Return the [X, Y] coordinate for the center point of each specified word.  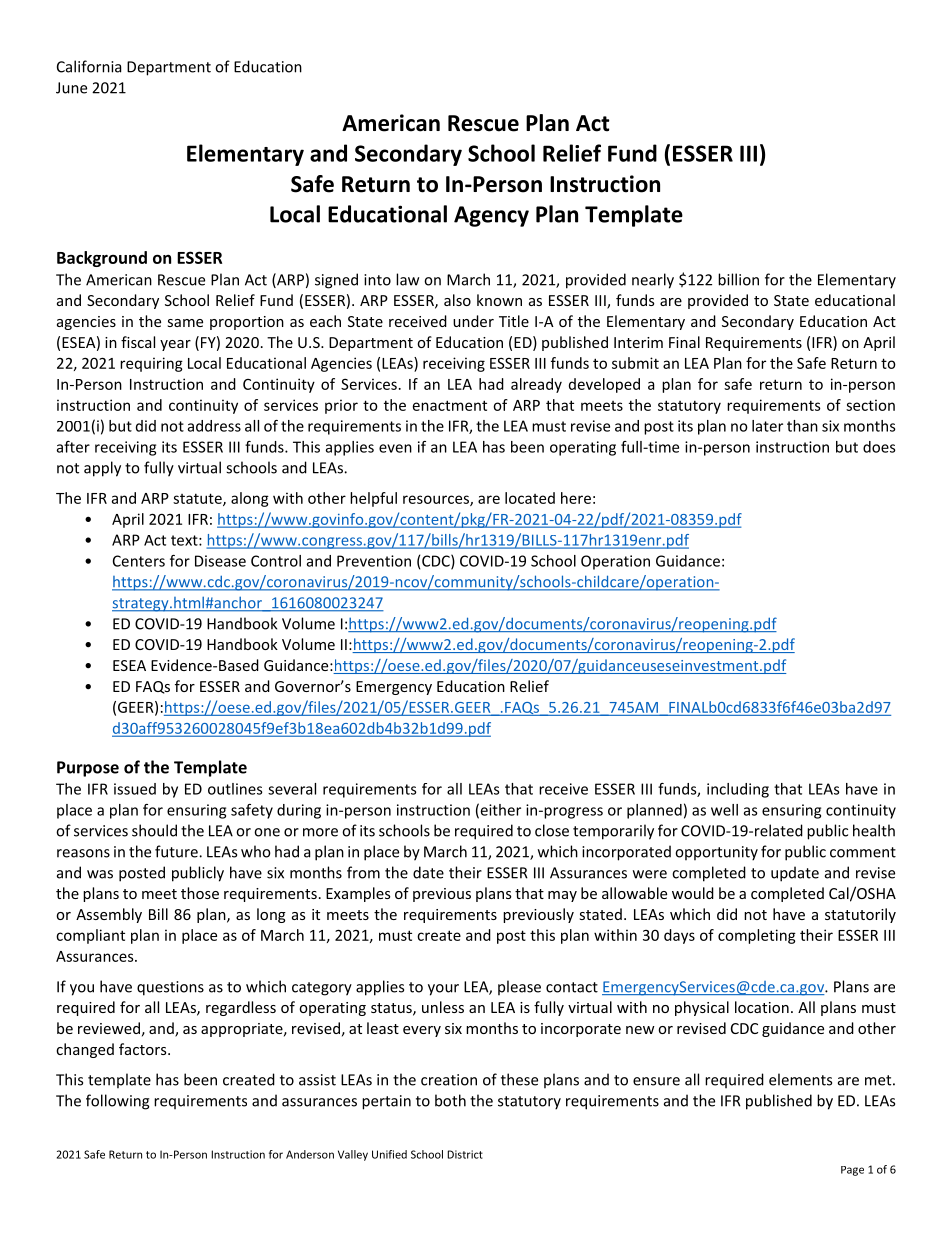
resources [437, 500]
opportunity [716, 853]
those [200, 893]
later [767, 426]
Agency [491, 216]
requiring [151, 364]
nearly [653, 281]
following [117, 1102]
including [738, 790]
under [473, 321]
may [562, 896]
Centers [139, 561]
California [89, 66]
